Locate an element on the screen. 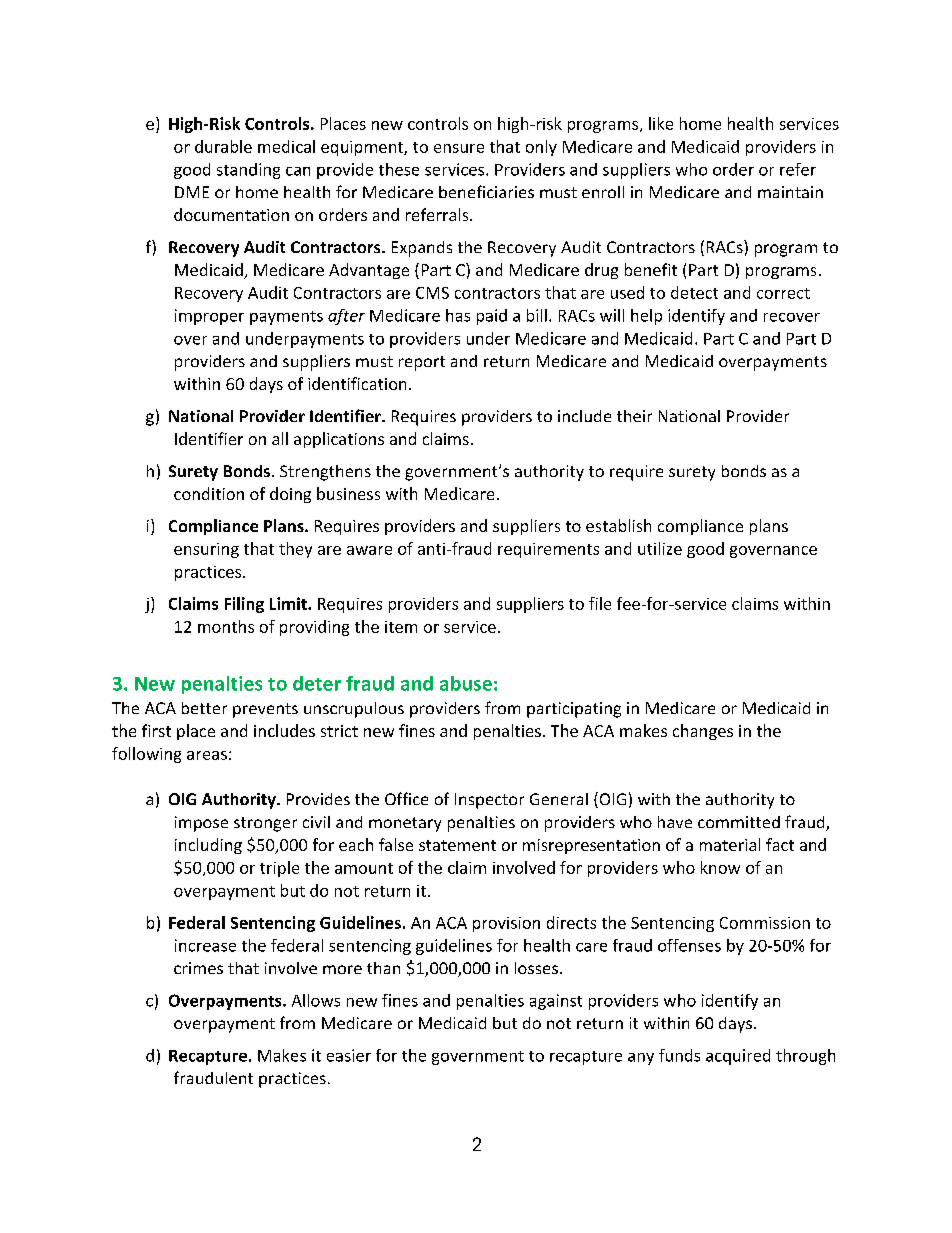 Image resolution: width=952 pixels, height=1233 pixels. crimes is located at coordinates (198, 968).
